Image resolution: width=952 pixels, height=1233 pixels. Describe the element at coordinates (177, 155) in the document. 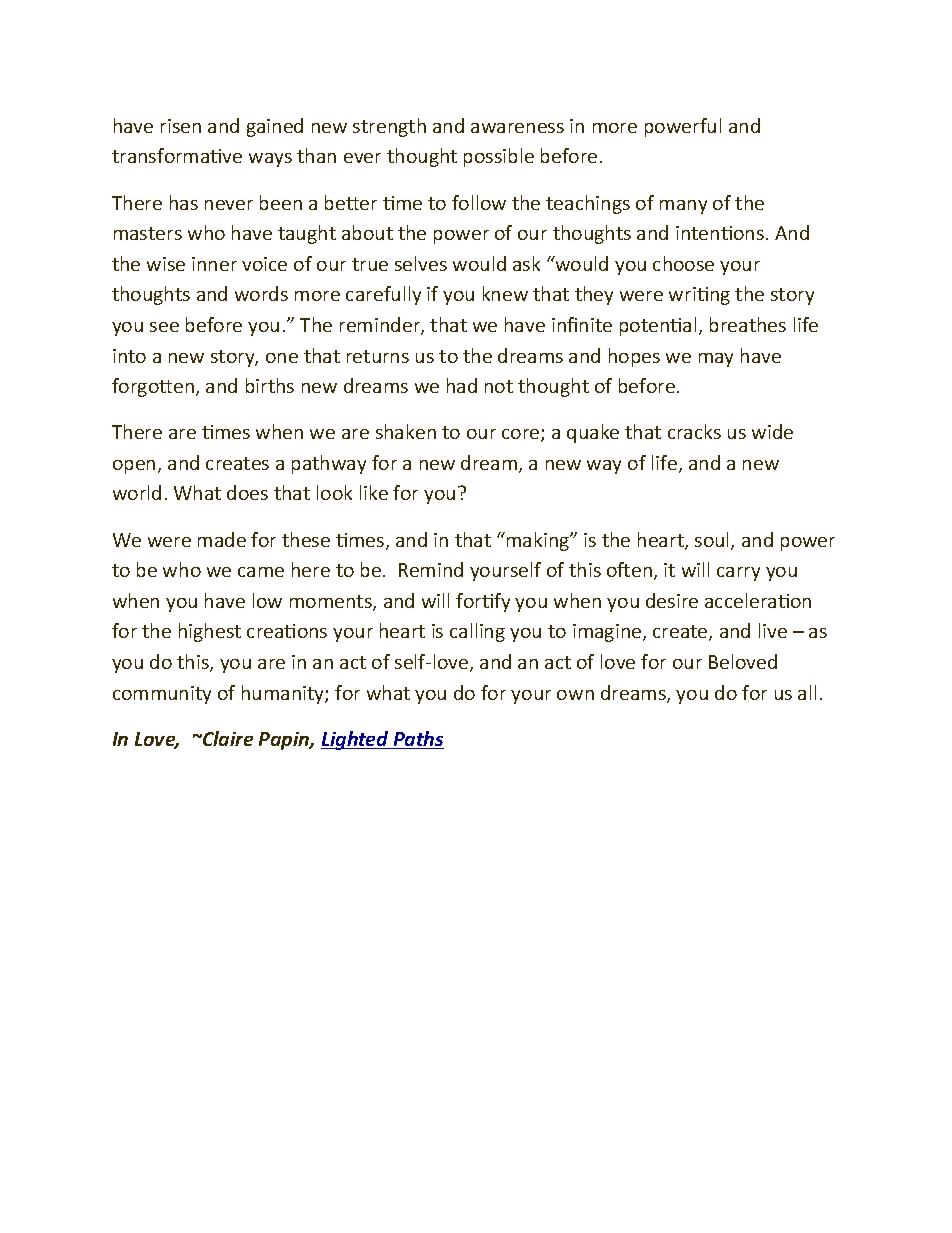

I see `transformative` at that location.
